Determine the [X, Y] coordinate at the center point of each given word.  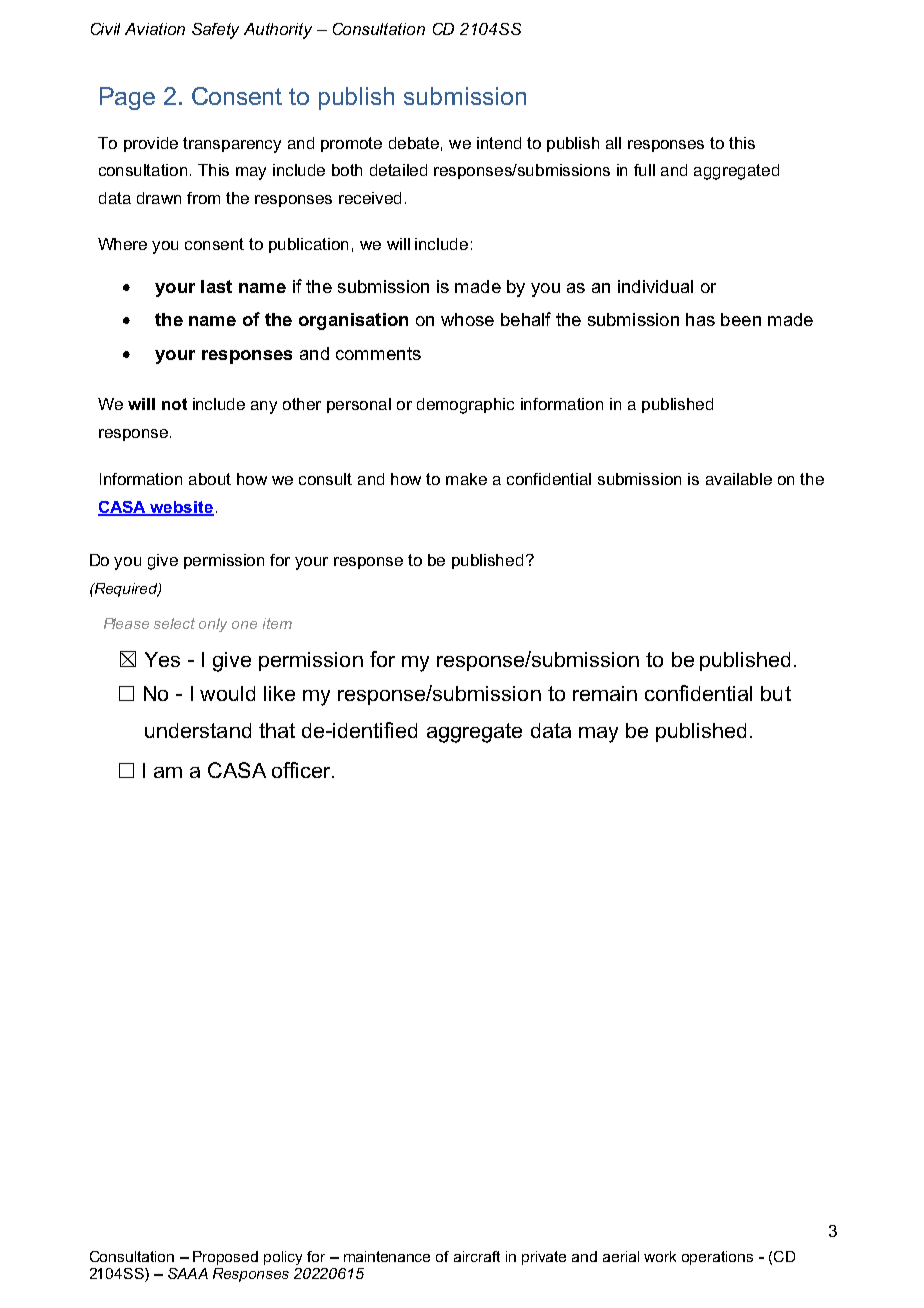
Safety [215, 31]
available [739, 479]
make [466, 479]
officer [302, 770]
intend [499, 143]
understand [198, 730]
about [210, 479]
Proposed [225, 1258]
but [776, 693]
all [613, 143]
